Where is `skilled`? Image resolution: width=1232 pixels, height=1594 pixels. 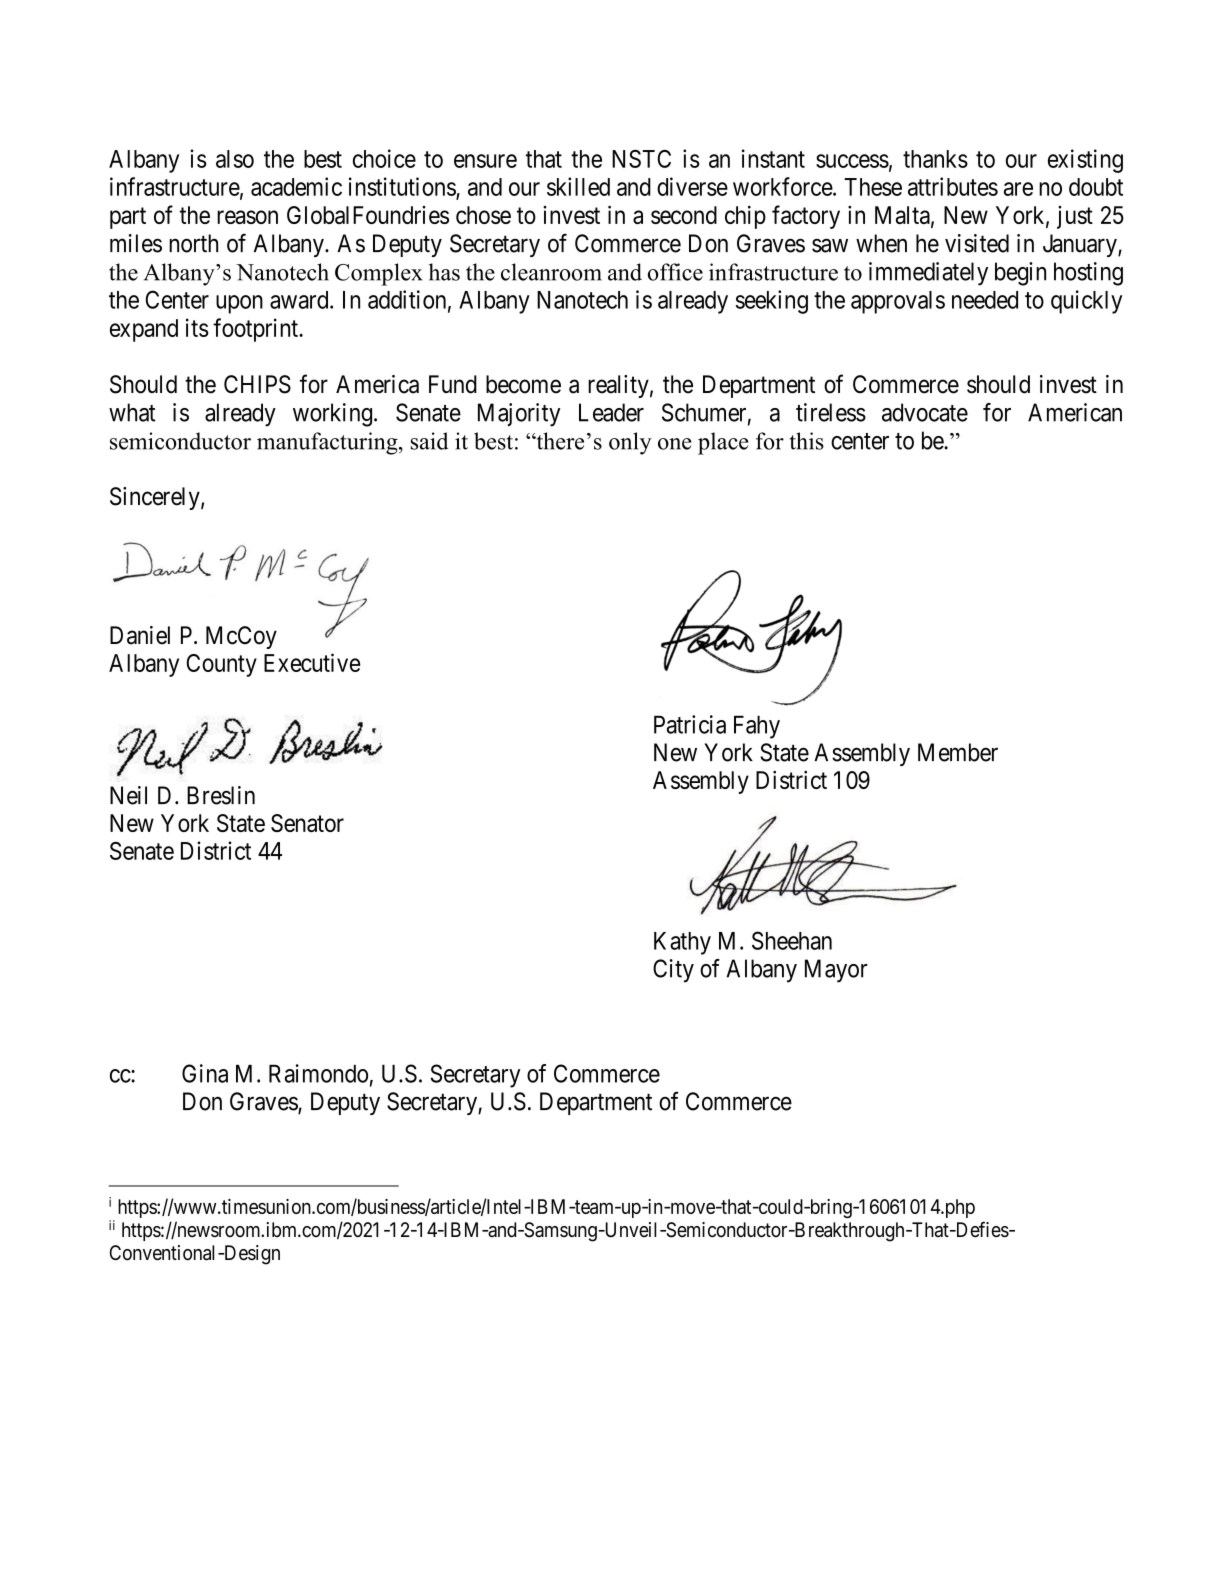
skilled is located at coordinates (578, 186).
